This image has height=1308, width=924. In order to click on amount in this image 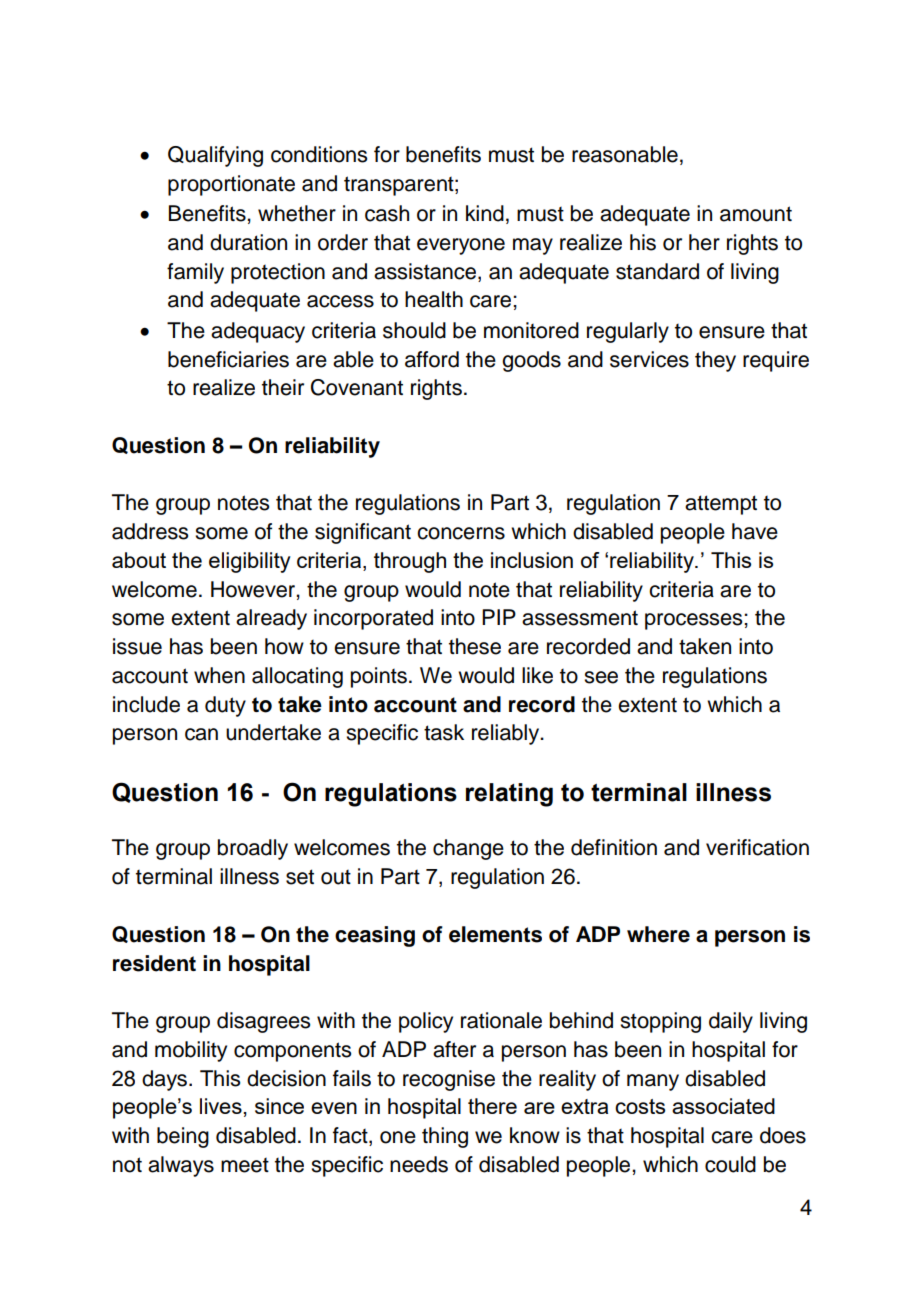, I will do `click(756, 214)`.
